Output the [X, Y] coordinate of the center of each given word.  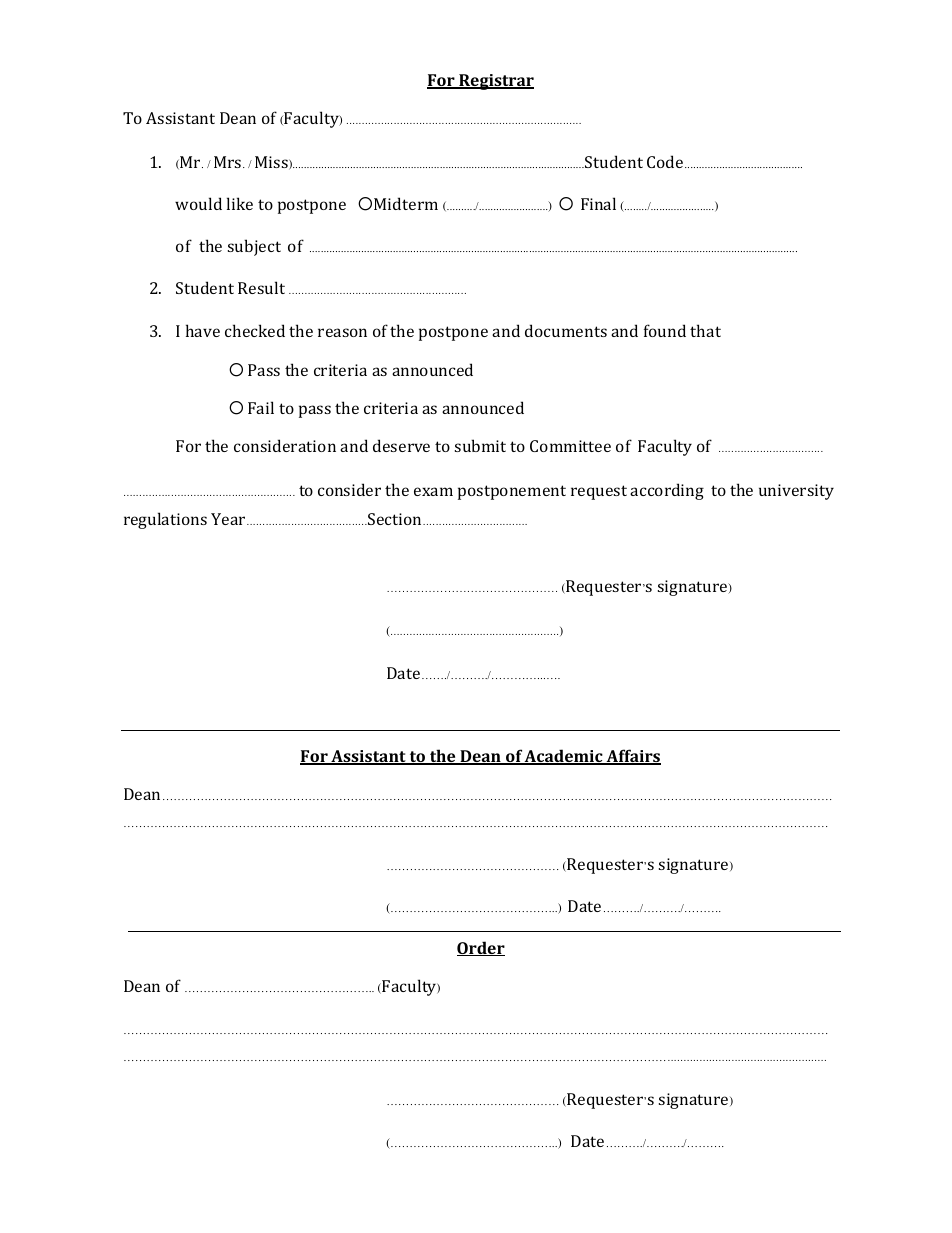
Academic [564, 757]
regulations [165, 520]
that [705, 330]
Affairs [632, 757]
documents [566, 330]
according [667, 491]
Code [666, 161]
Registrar [495, 82]
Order [481, 948]
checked [255, 330]
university [796, 492]
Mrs [229, 162]
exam [433, 491]
